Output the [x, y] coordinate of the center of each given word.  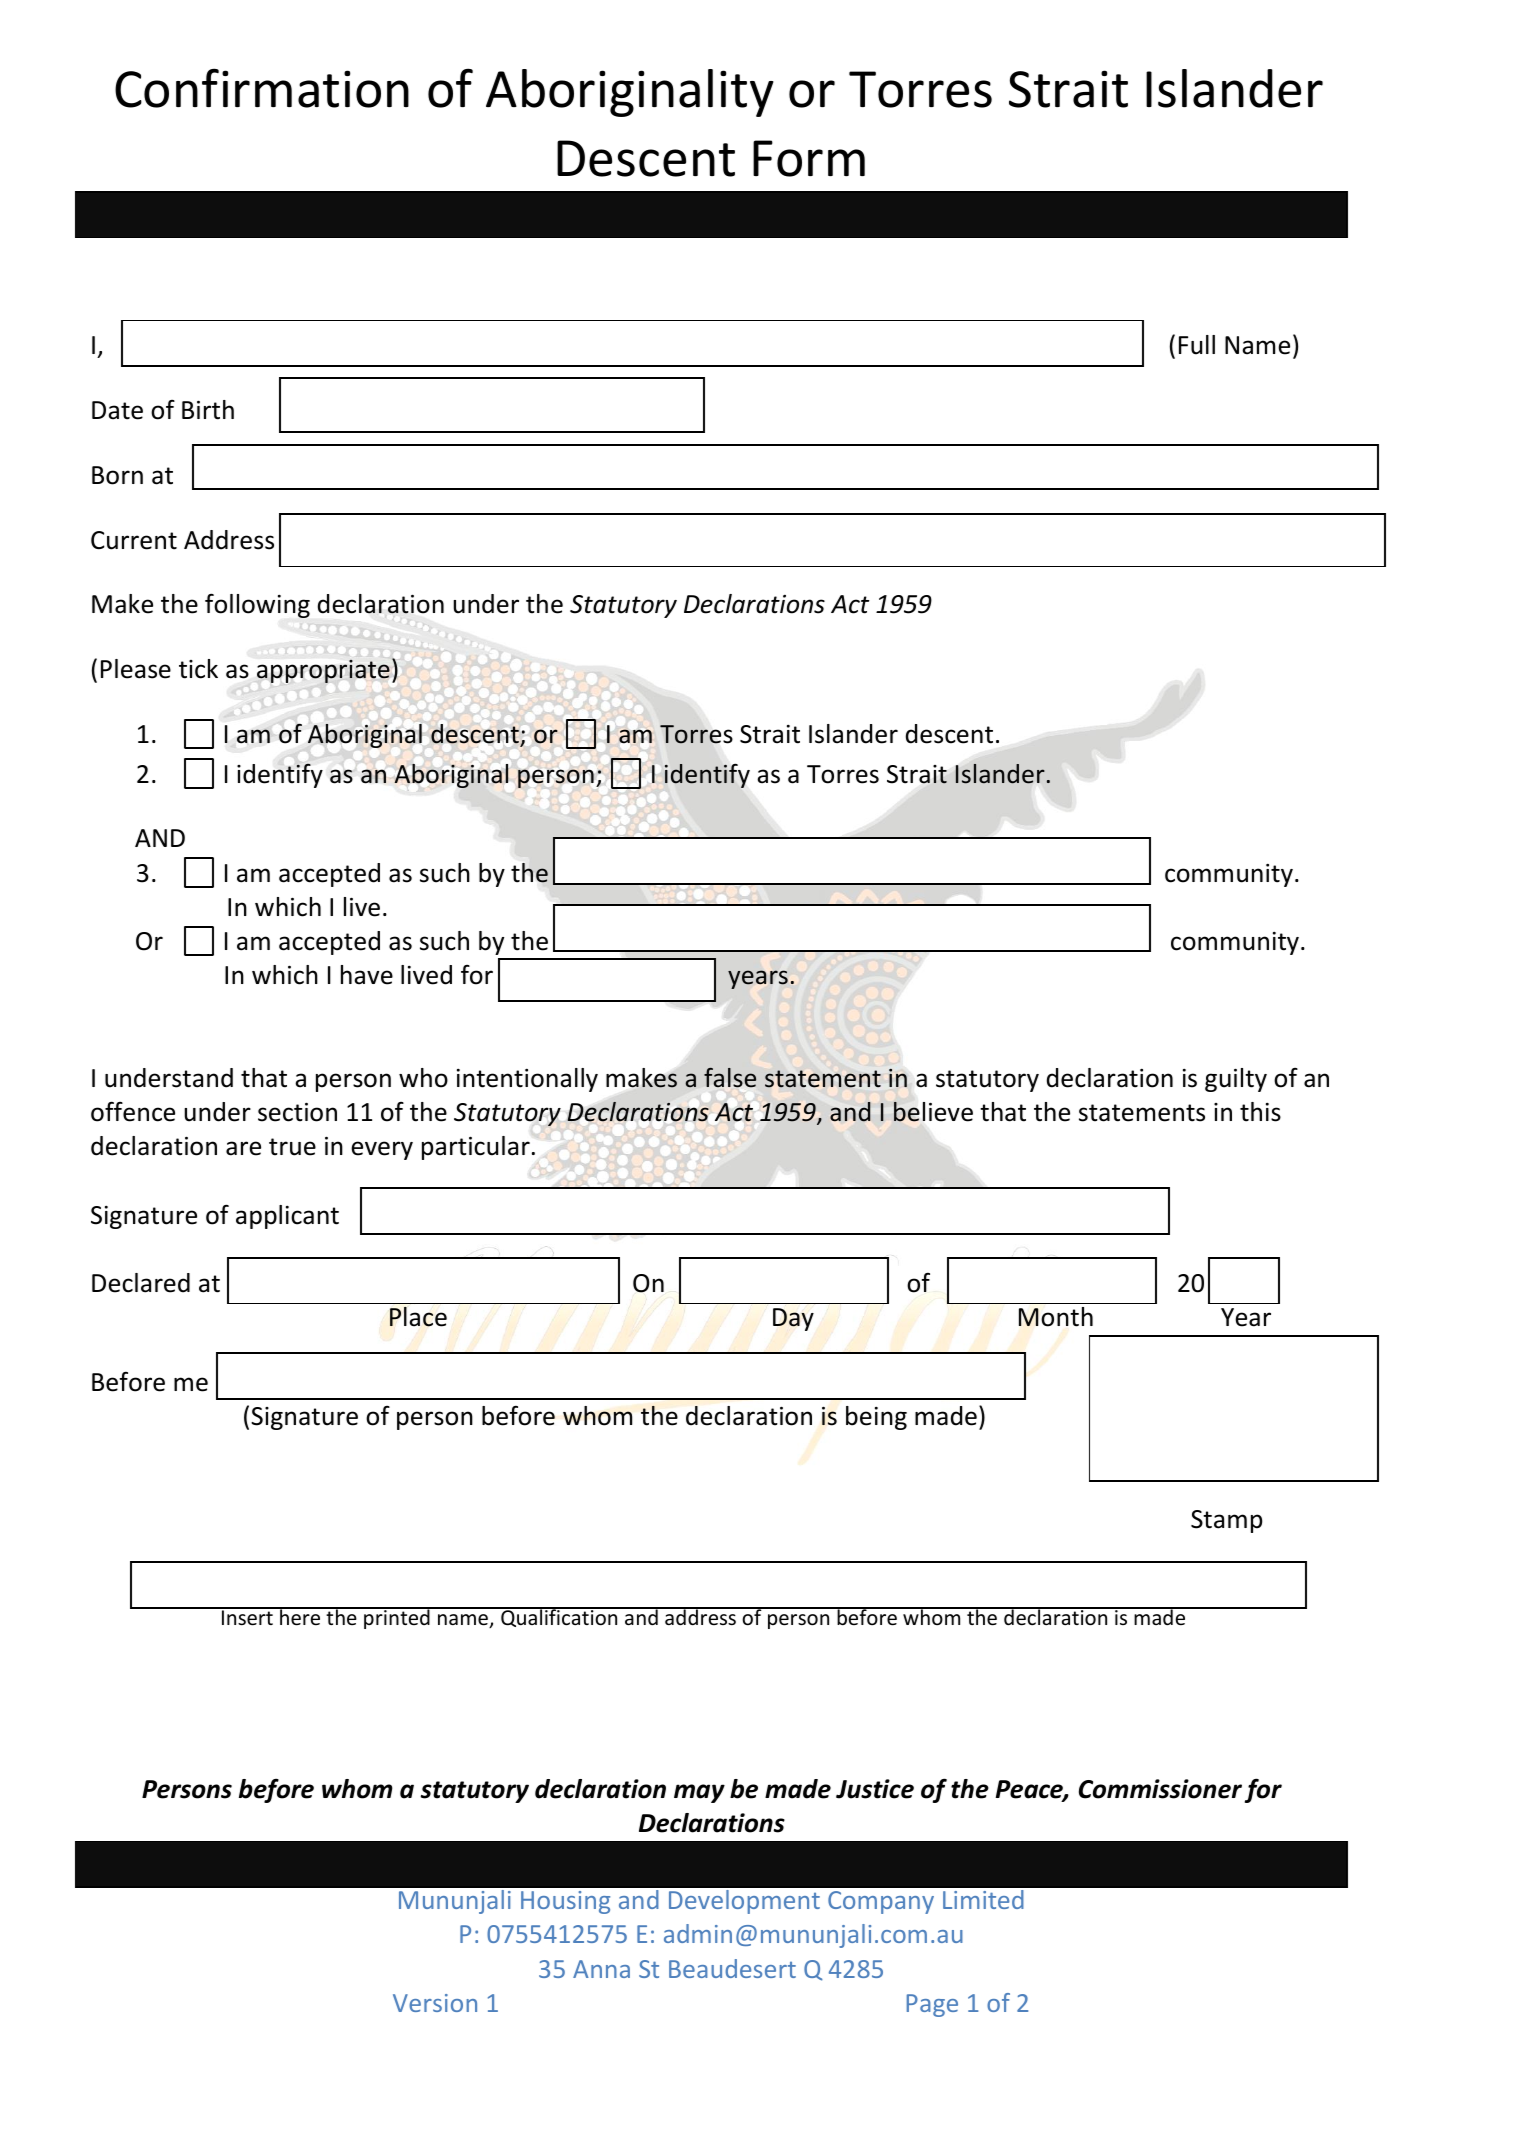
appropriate [323, 671]
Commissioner [1160, 1789]
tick [198, 669]
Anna [601, 1969]
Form [809, 158]
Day [793, 1319]
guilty [1236, 1080]
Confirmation [262, 88]
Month [1056, 1317]
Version [435, 2003]
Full [1197, 345]
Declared [141, 1283]
